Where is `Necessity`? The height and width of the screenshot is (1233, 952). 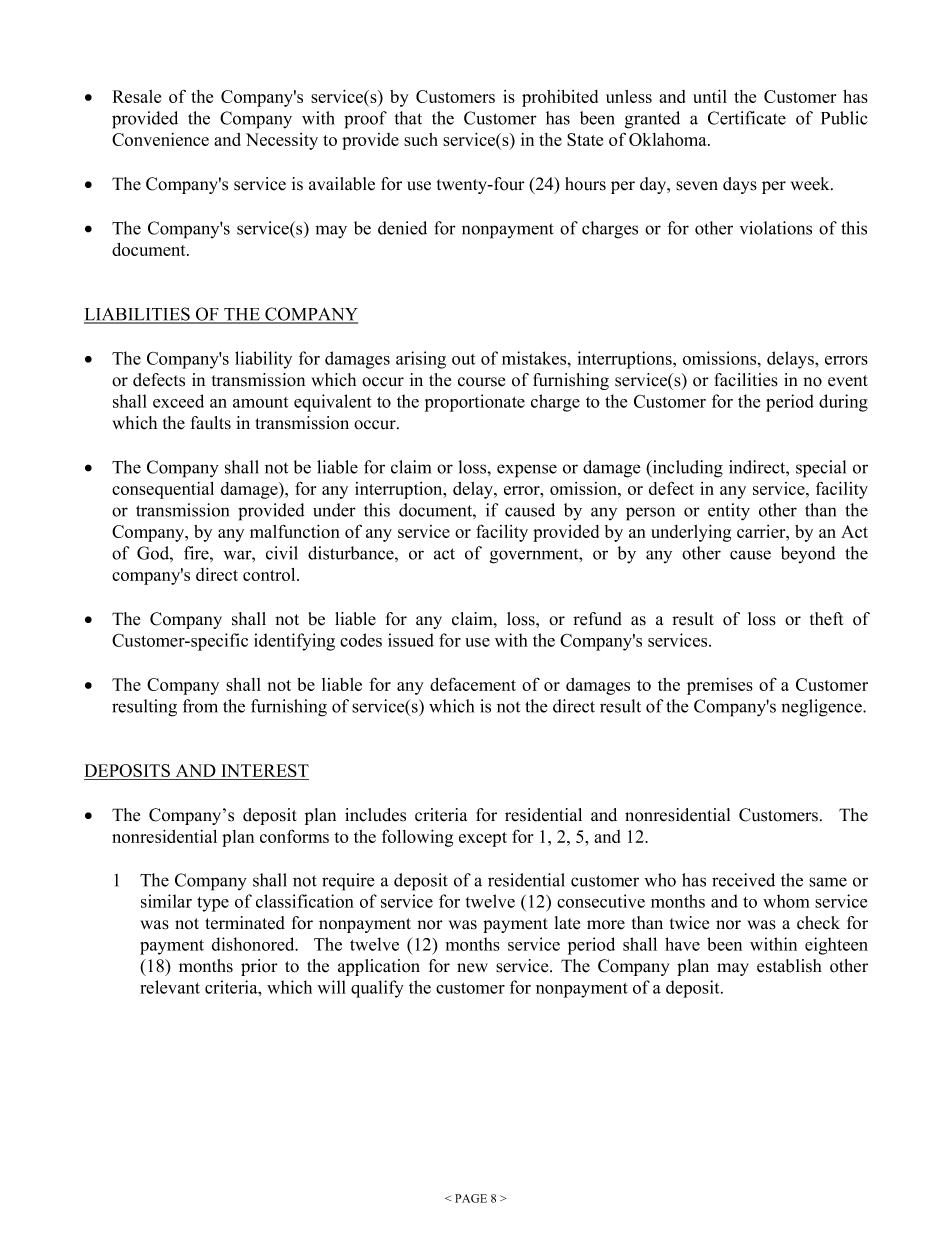
Necessity is located at coordinates (282, 141).
